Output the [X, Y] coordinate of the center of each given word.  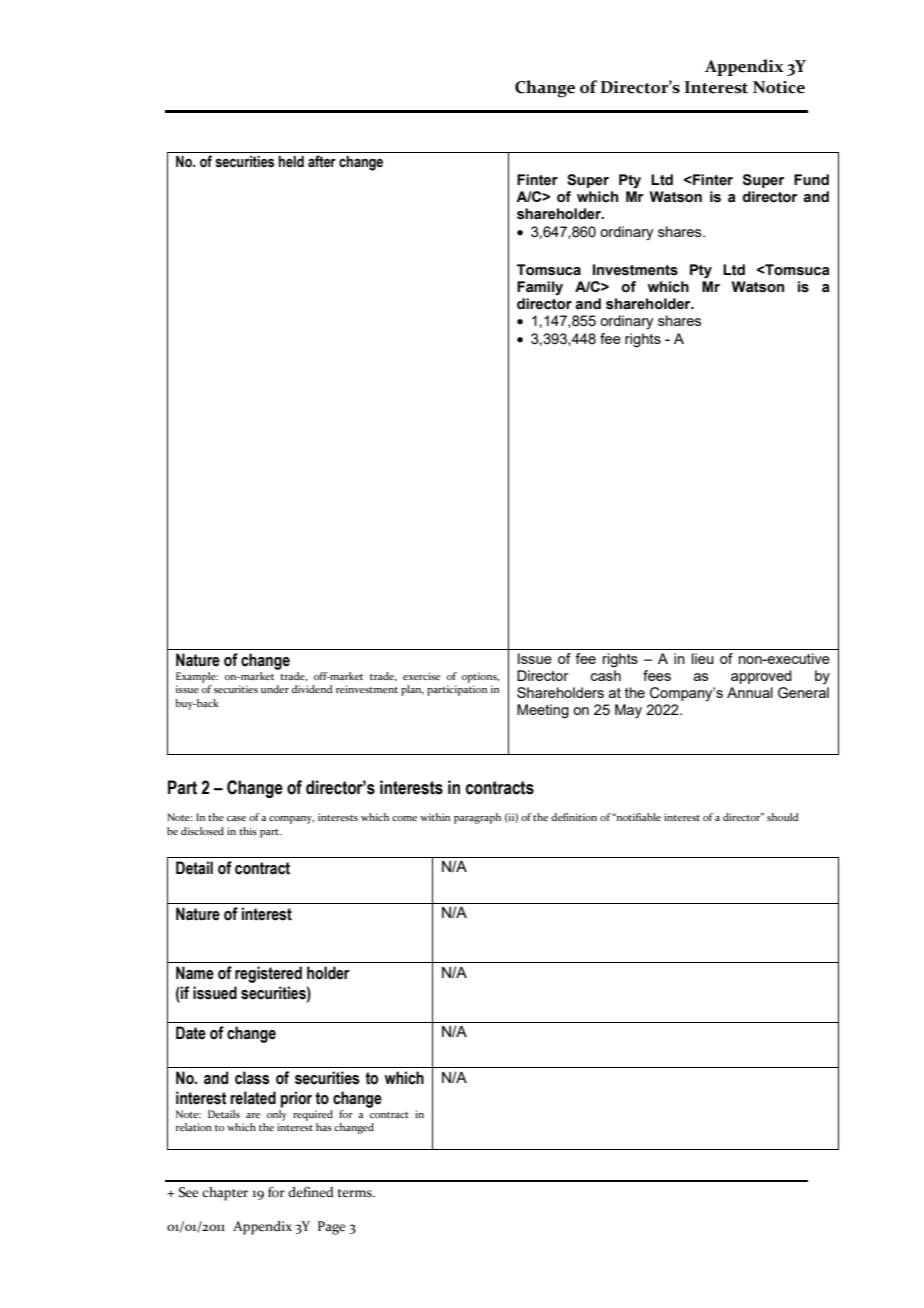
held [291, 162]
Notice [779, 87]
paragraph [477, 818]
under [275, 689]
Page [331, 1228]
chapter [225, 1194]
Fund [811, 180]
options [480, 677]
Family [540, 288]
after [322, 161]
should [783, 817]
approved [761, 677]
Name [195, 973]
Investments [635, 270]
